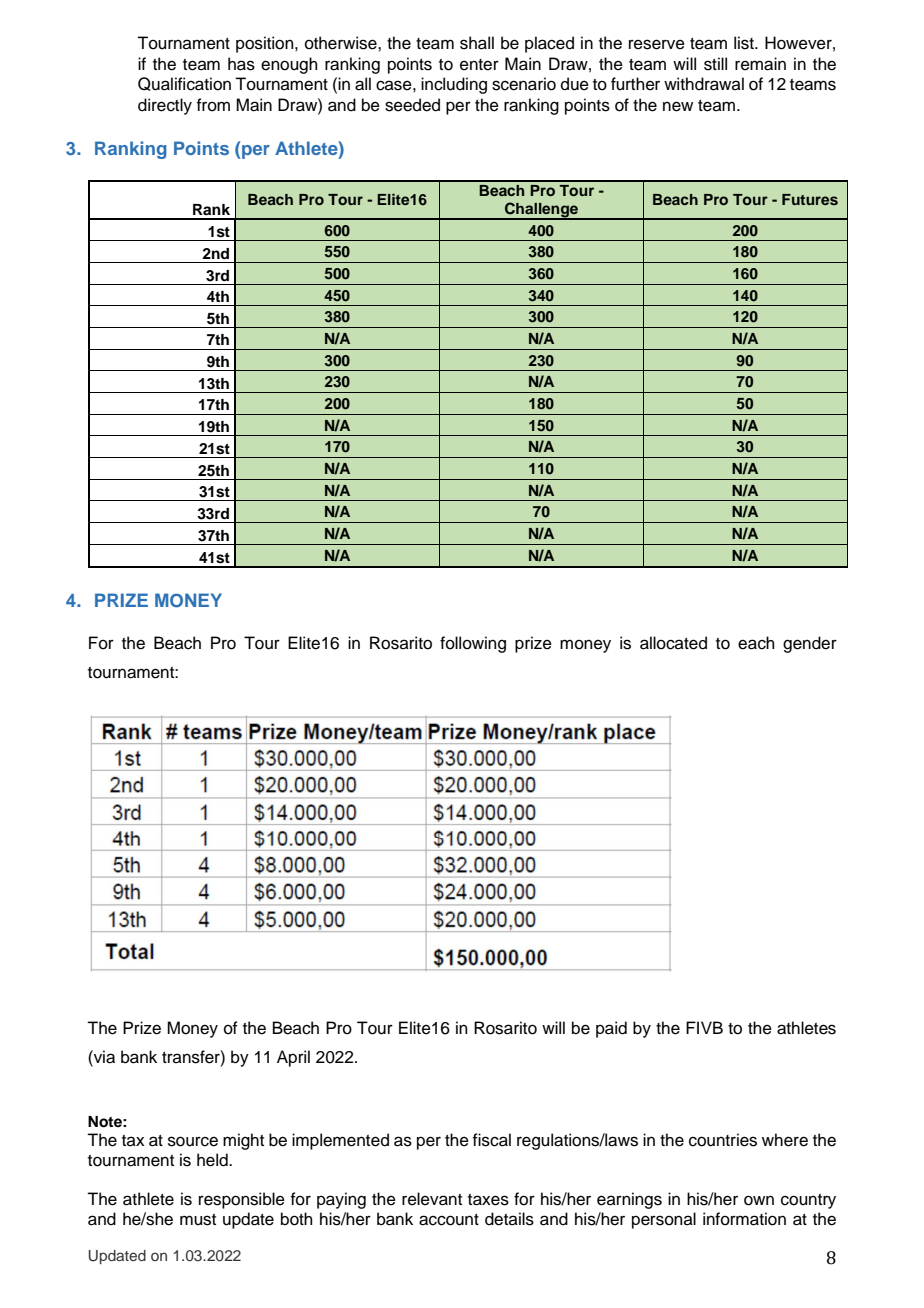 This screenshot has width=924, height=1308. What do you see at coordinates (673, 643) in the screenshot?
I see `allocated` at bounding box center [673, 643].
